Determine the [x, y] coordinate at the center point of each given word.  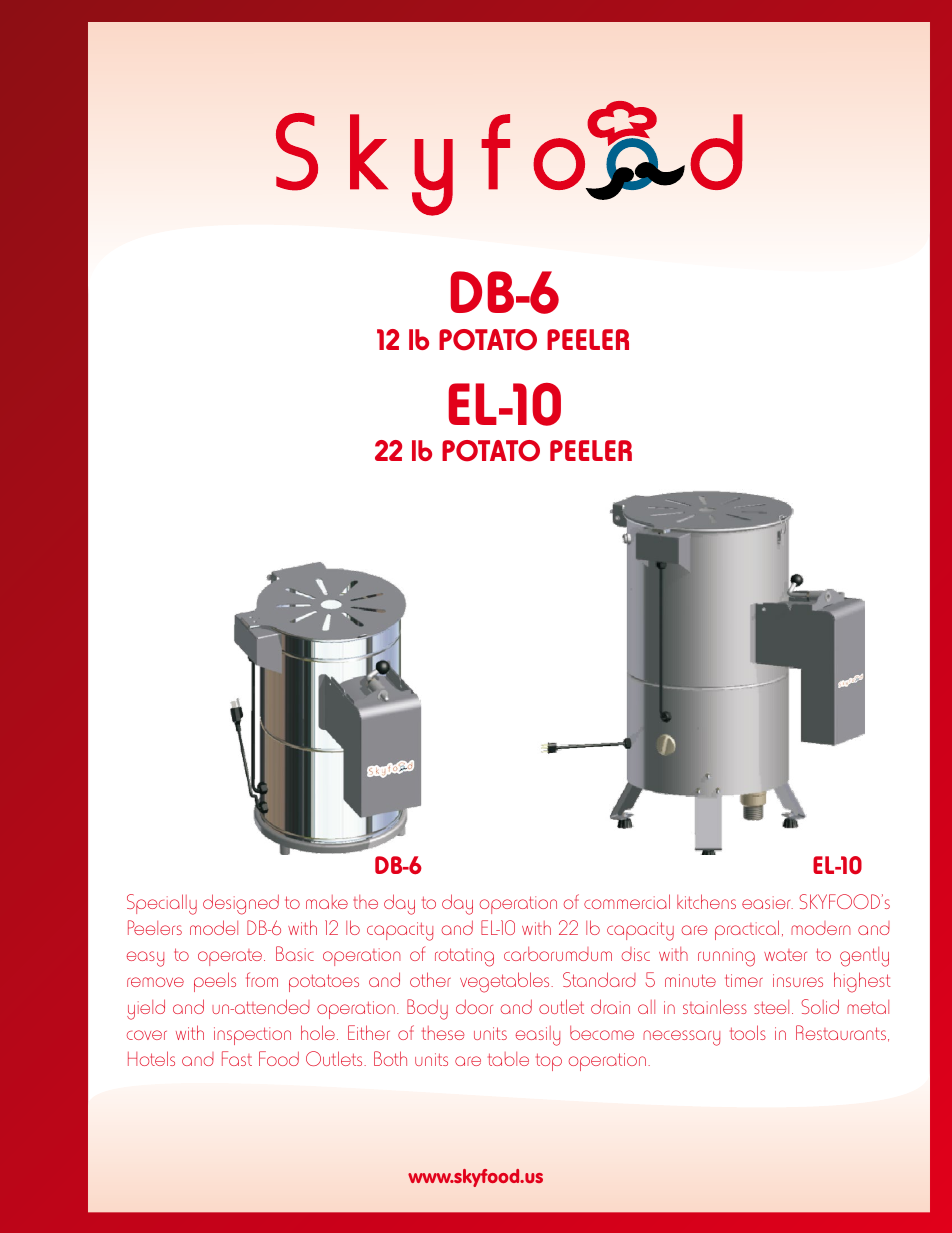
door [474, 1006]
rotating [464, 957]
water [785, 955]
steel [771, 1007]
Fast [237, 1058]
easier [767, 902]
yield [146, 1009]
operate [231, 957]
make [327, 902]
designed [241, 904]
